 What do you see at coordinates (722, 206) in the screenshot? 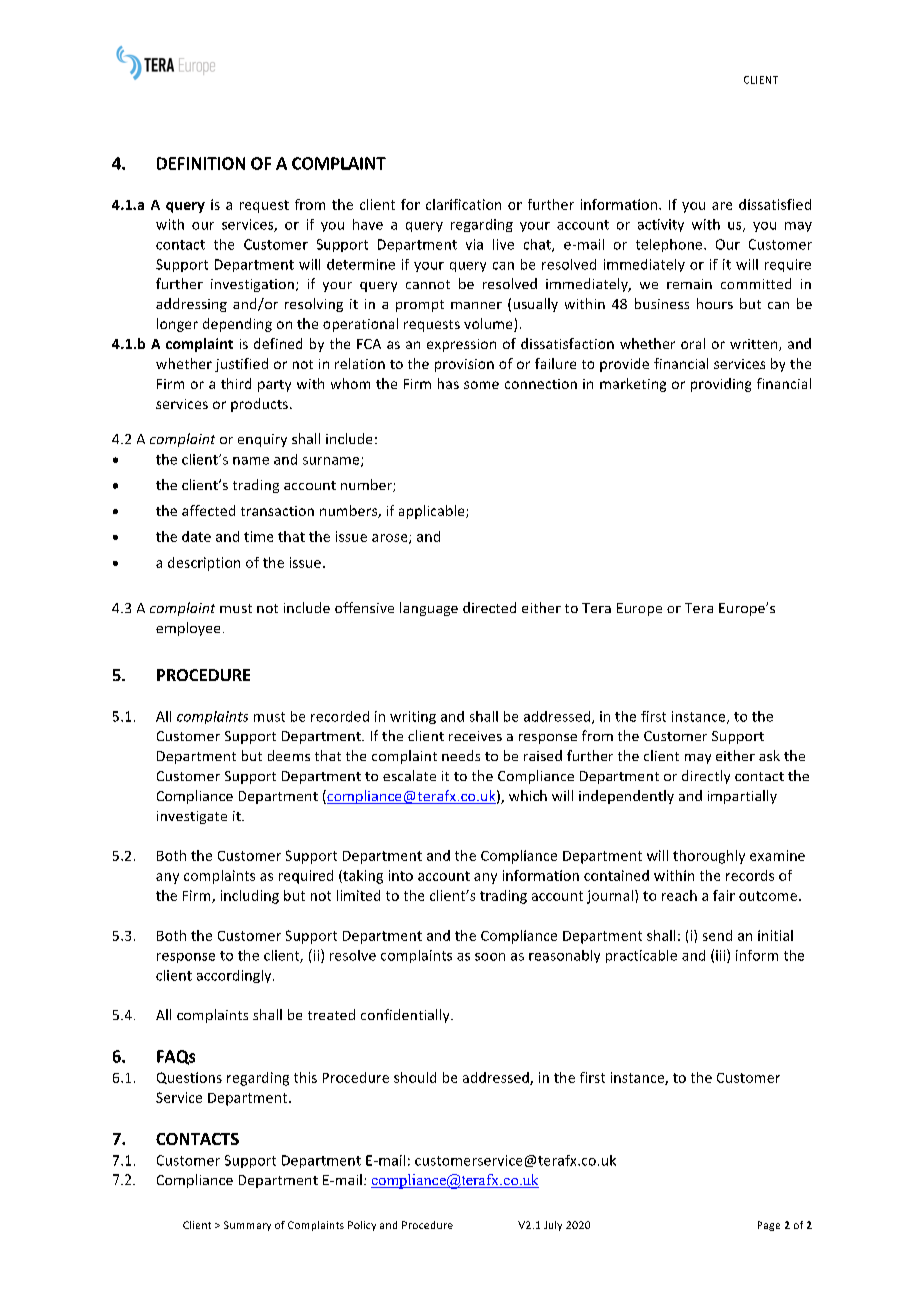
I see `are` at bounding box center [722, 206].
